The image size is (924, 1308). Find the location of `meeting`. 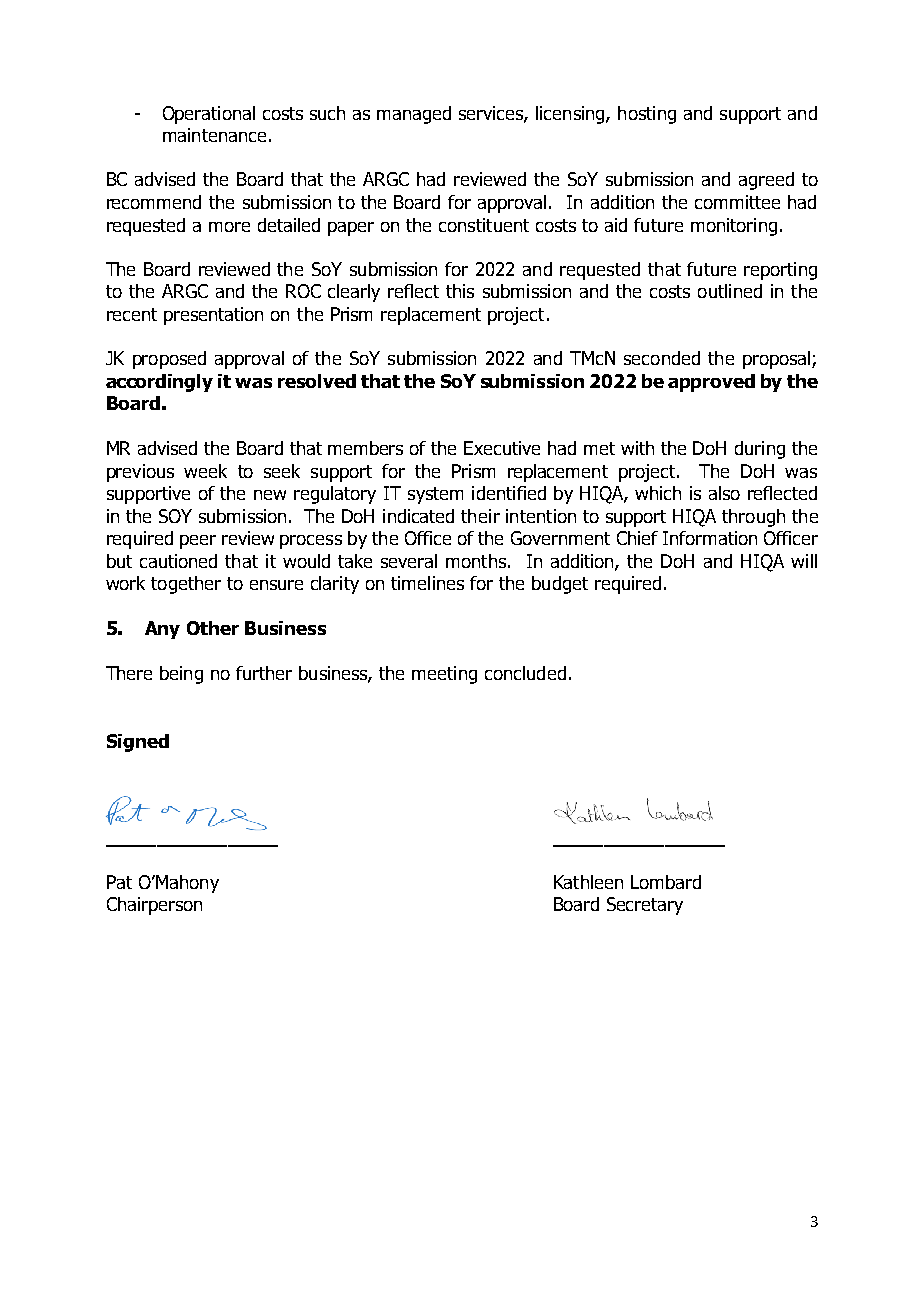

meeting is located at coordinates (444, 675).
